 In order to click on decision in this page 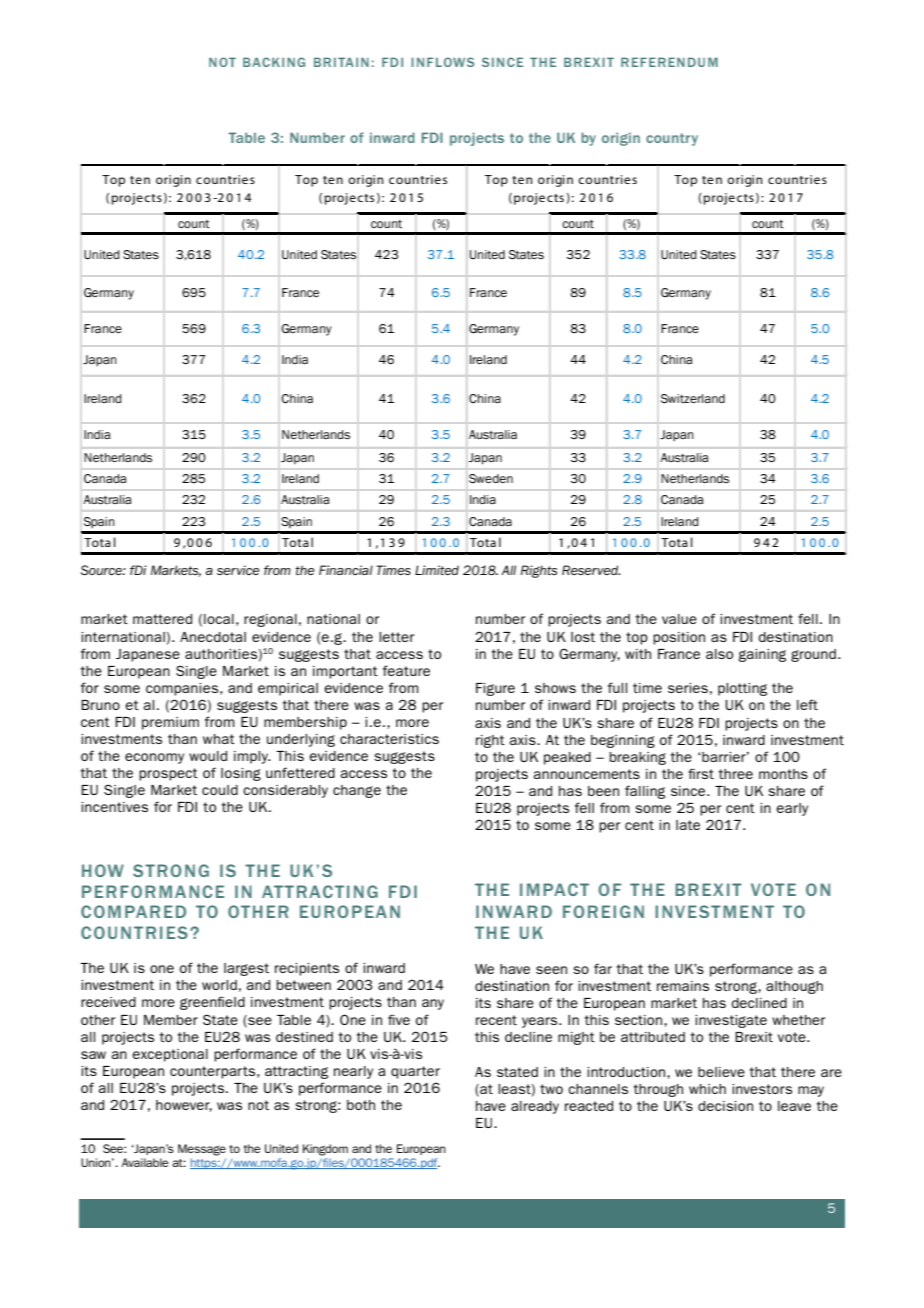, I will do `click(725, 1106)`.
